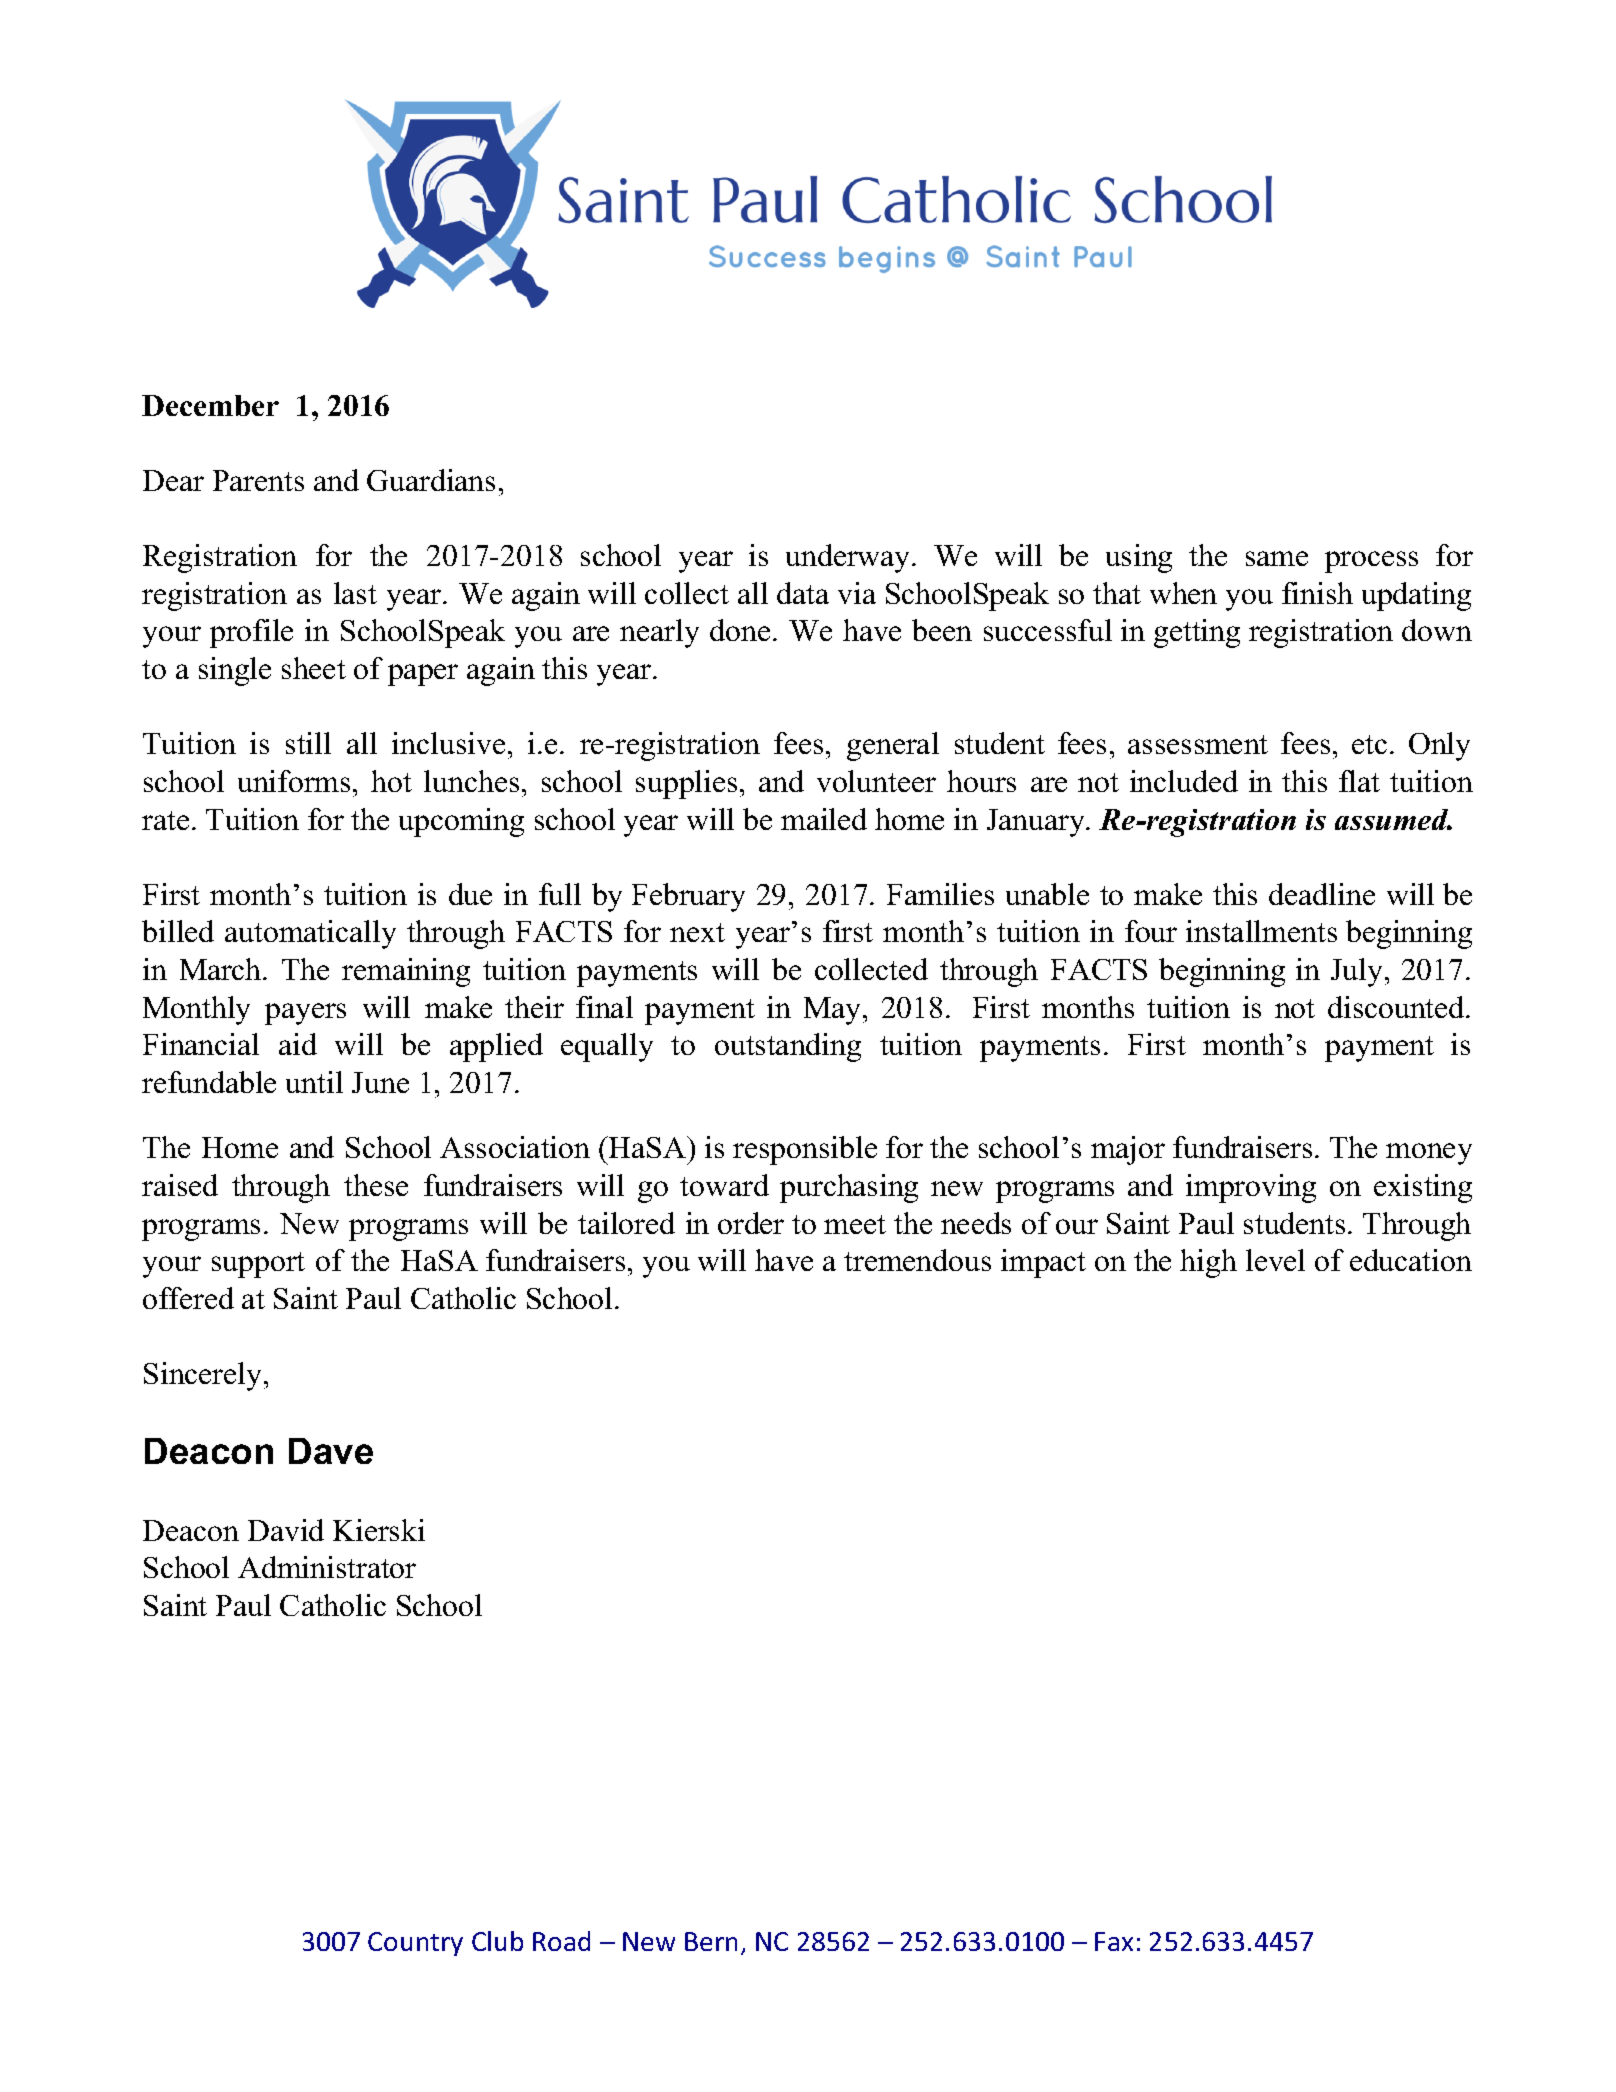 Image resolution: width=1616 pixels, height=2092 pixels. What do you see at coordinates (1275, 1260) in the image?
I see `level` at bounding box center [1275, 1260].
